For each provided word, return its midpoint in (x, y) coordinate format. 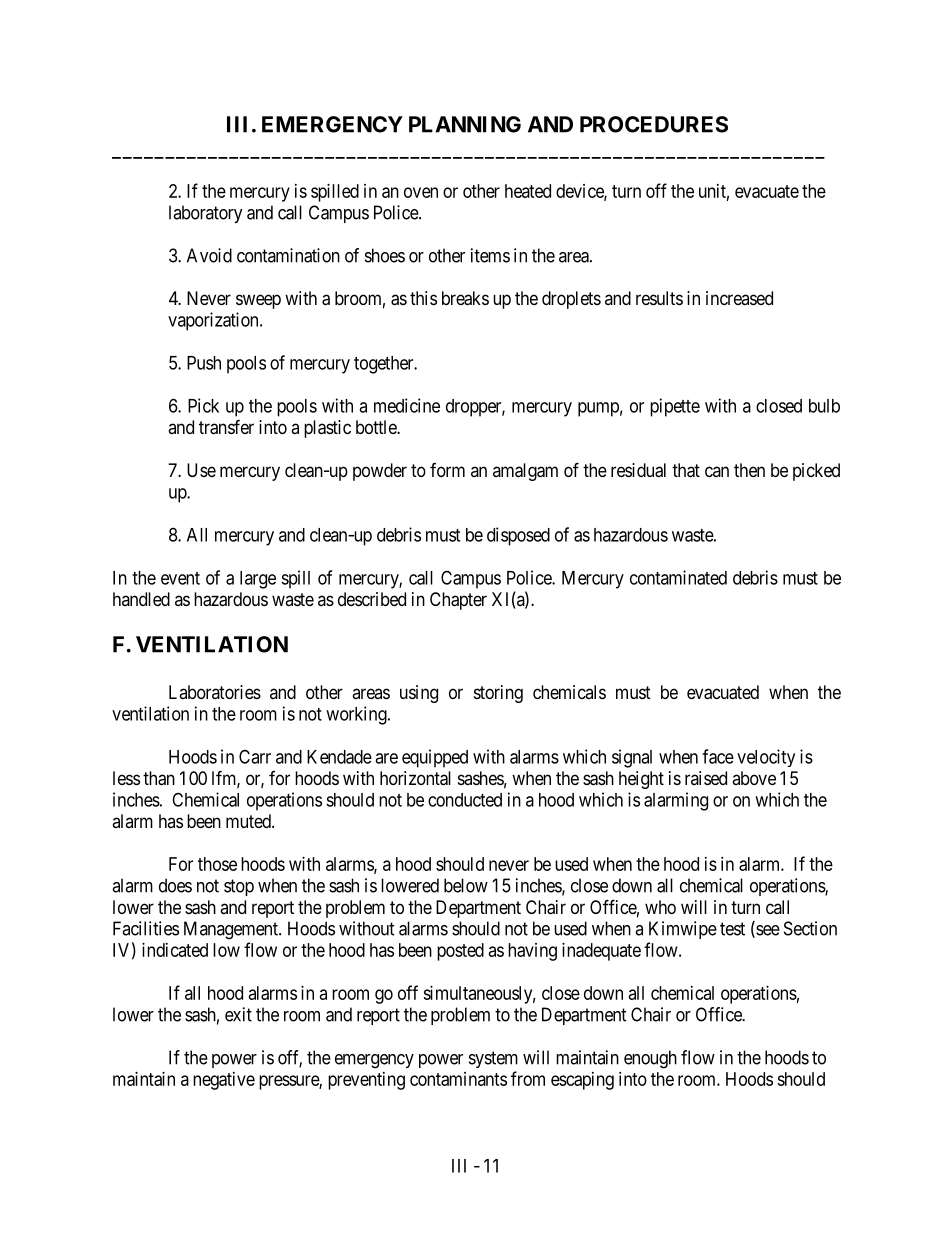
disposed (518, 536)
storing (498, 694)
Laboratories (215, 692)
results (659, 298)
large (258, 580)
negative (224, 1081)
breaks (465, 298)
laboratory (206, 214)
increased (739, 298)
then (749, 470)
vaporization (214, 321)
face (718, 756)
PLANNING (465, 124)
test (732, 929)
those (217, 864)
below (466, 885)
